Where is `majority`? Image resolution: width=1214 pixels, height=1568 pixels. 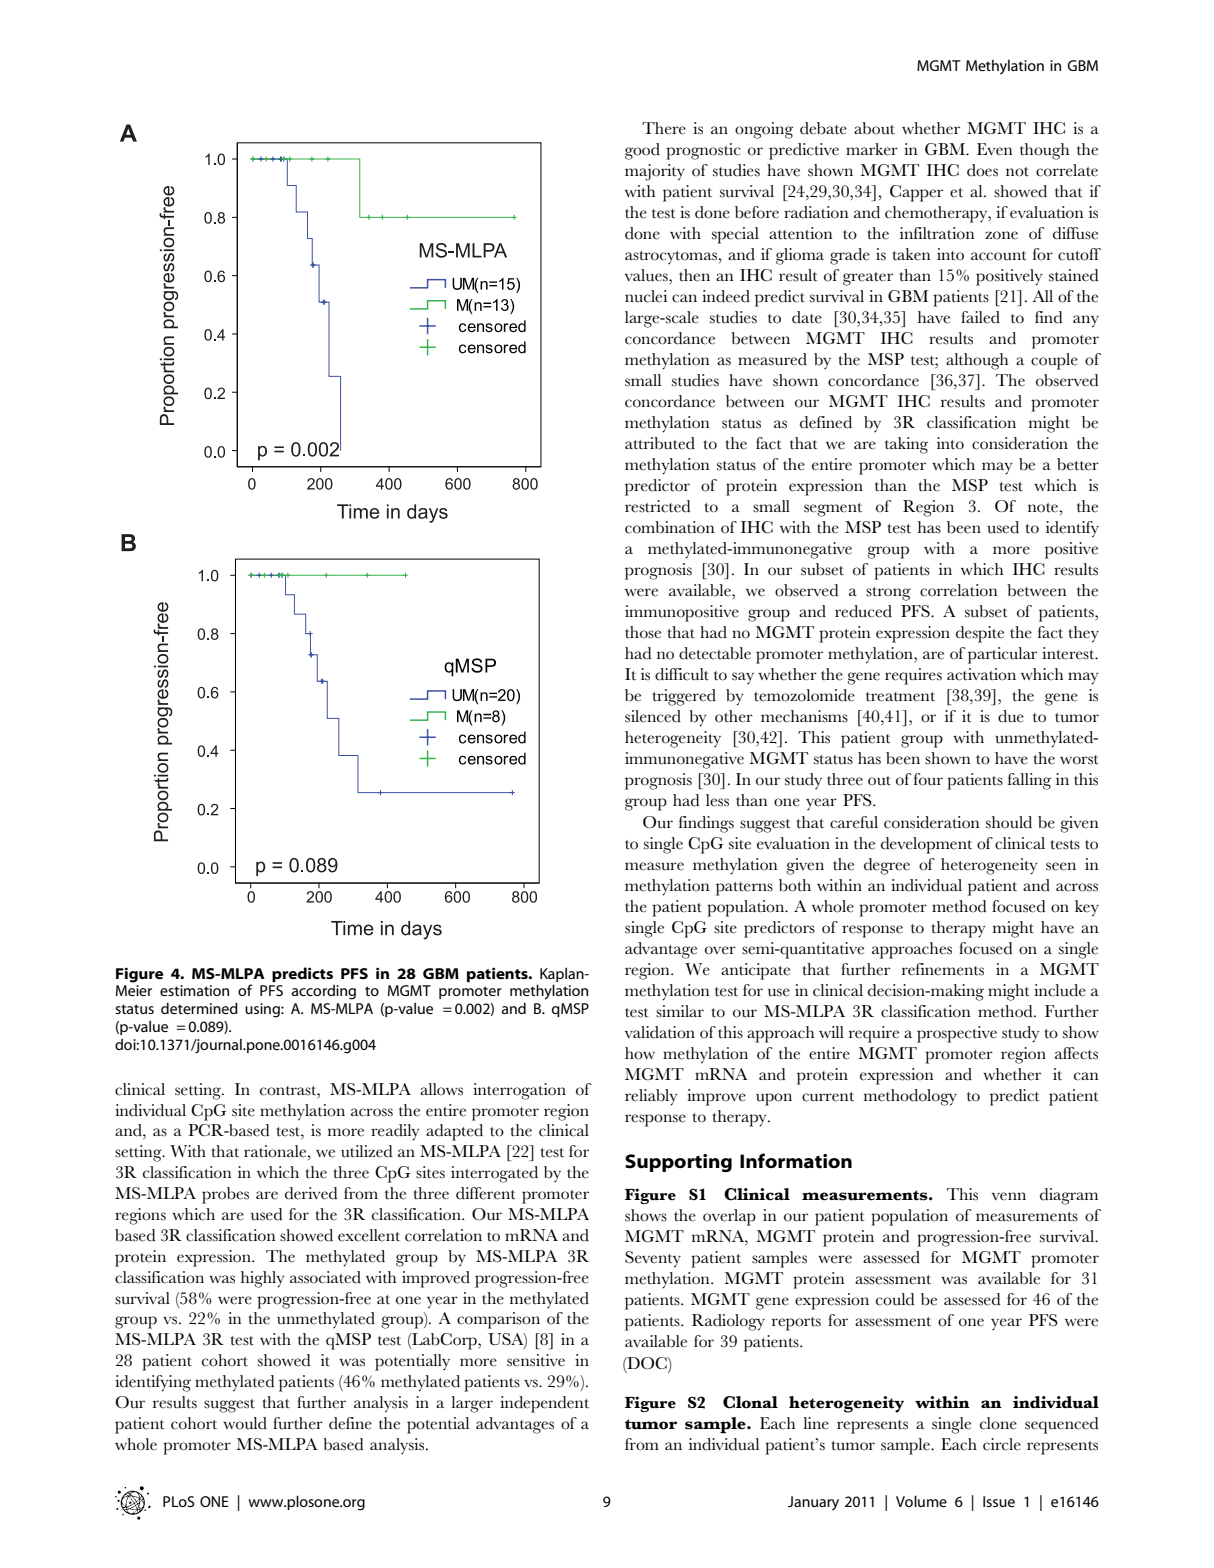 majority is located at coordinates (655, 172).
